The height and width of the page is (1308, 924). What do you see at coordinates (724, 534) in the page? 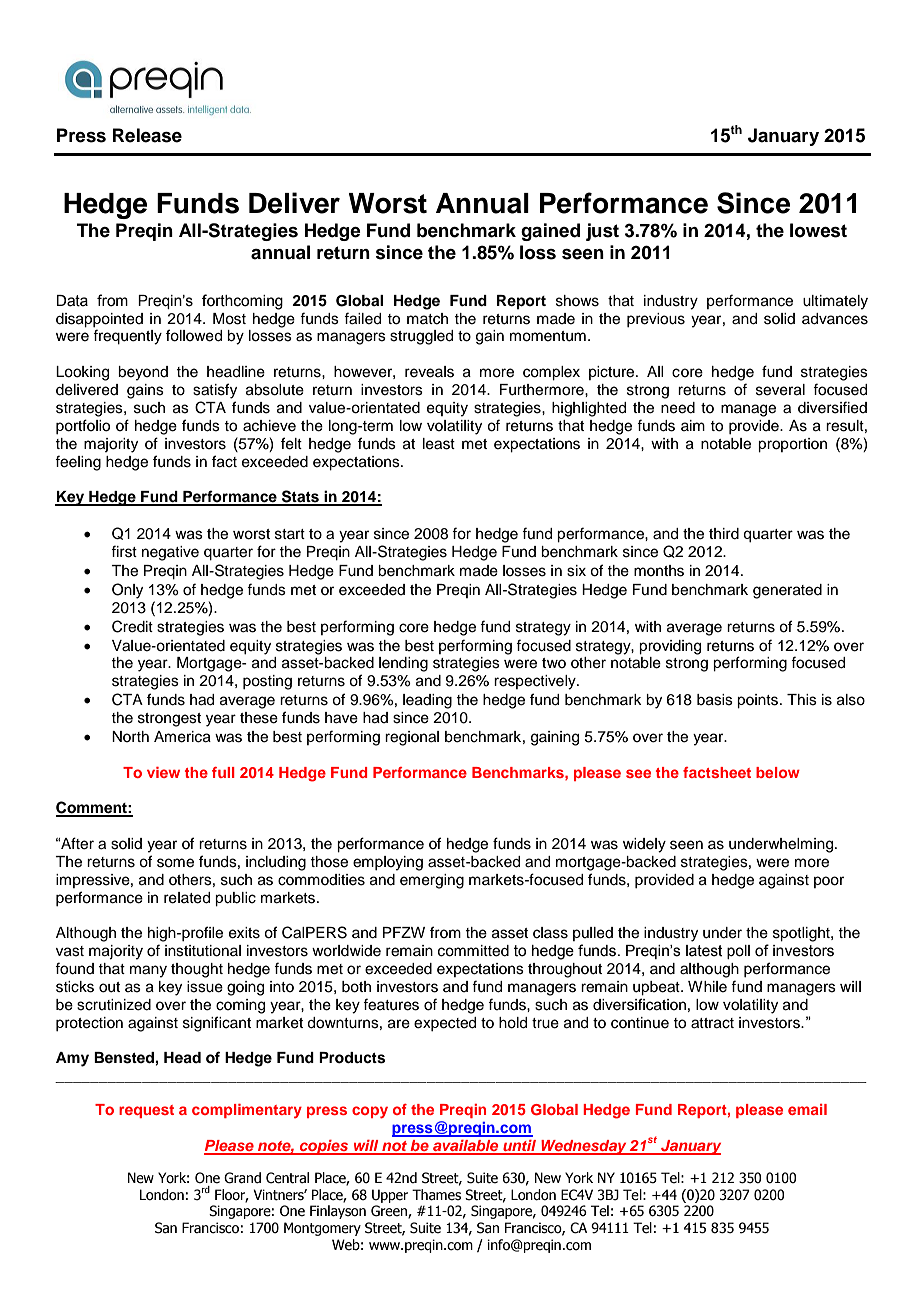
I see `third` at bounding box center [724, 534].
